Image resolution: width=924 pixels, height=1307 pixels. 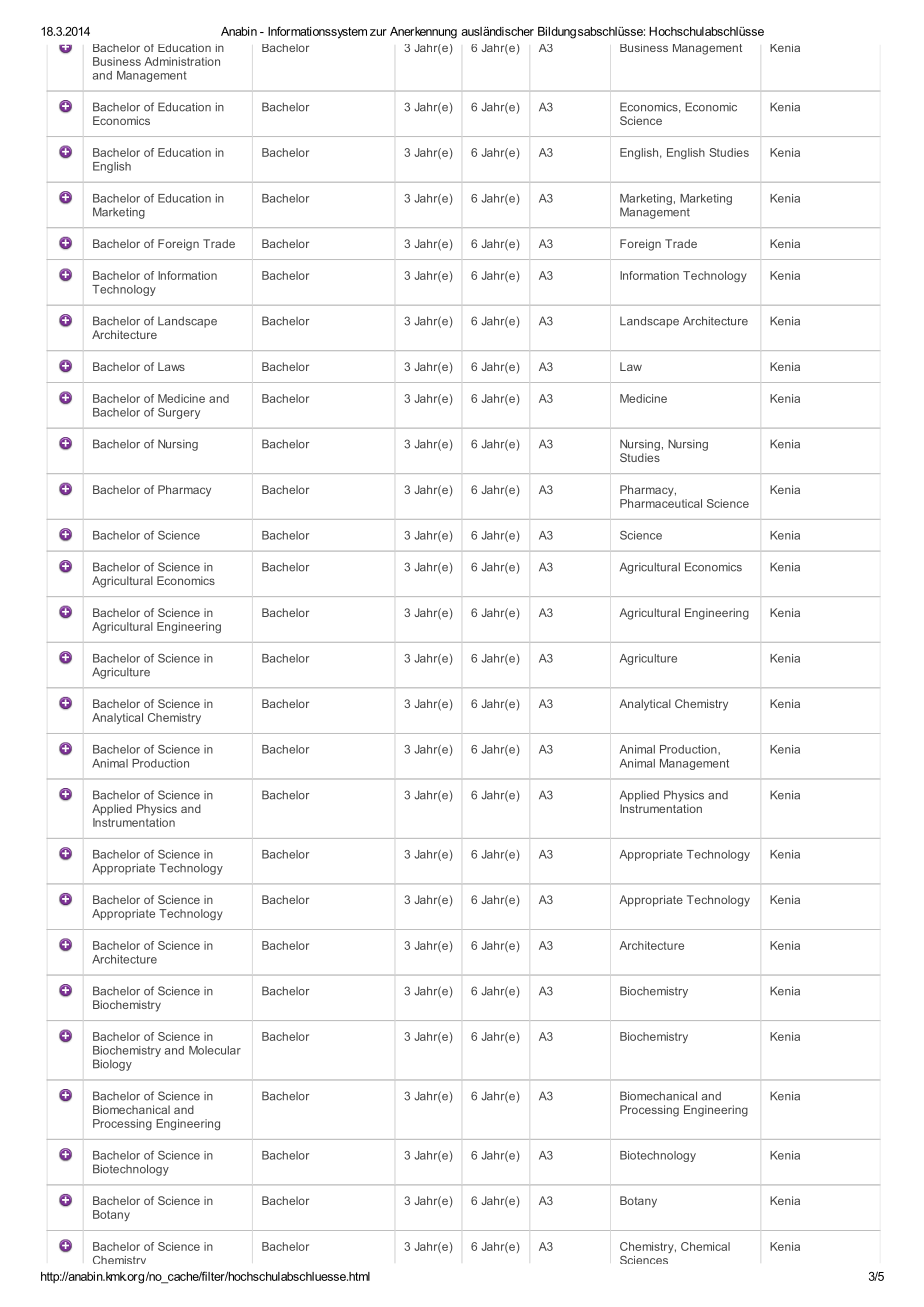 I want to click on Surgery, so click(x=179, y=413).
